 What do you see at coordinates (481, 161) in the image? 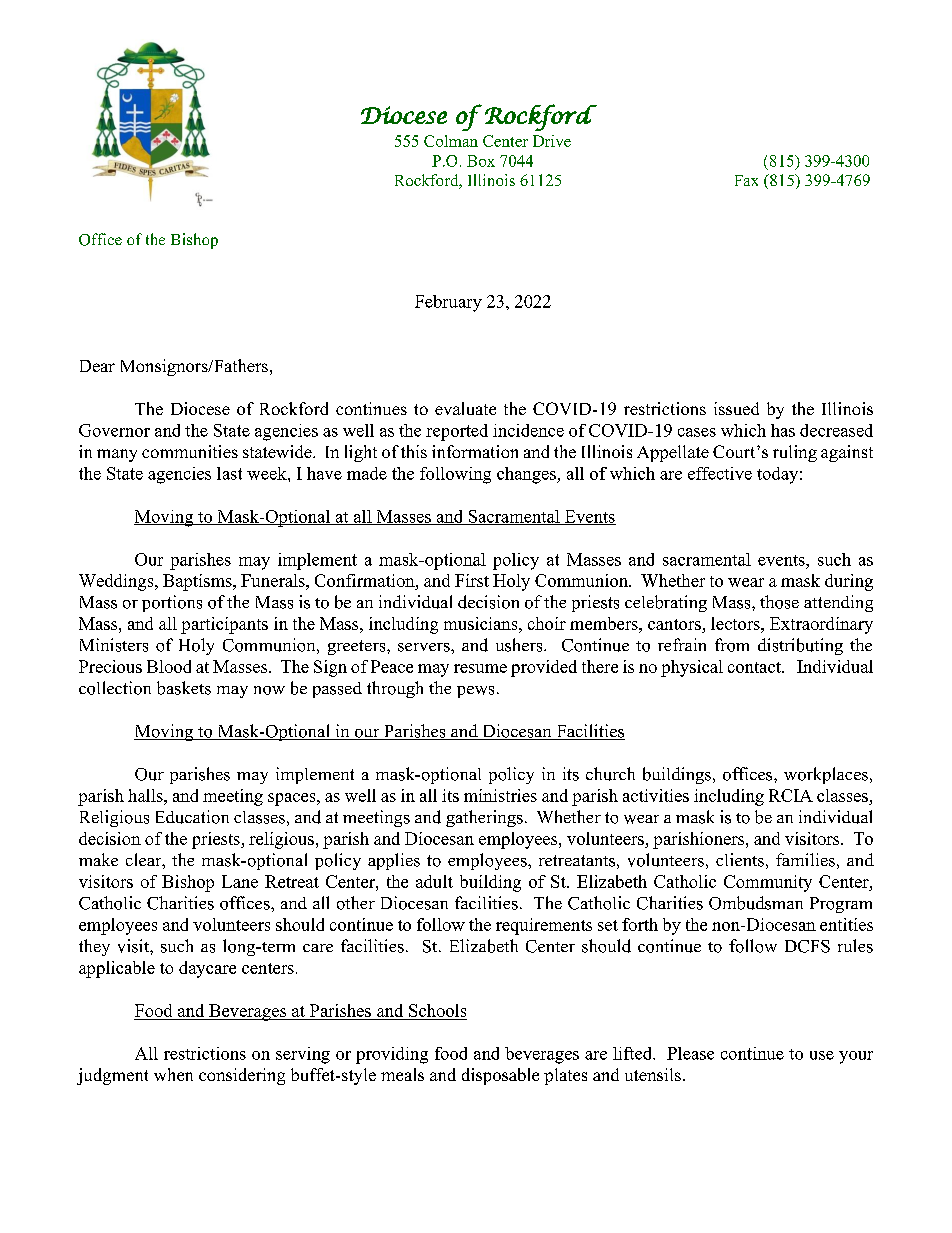
I see `Box` at bounding box center [481, 161].
